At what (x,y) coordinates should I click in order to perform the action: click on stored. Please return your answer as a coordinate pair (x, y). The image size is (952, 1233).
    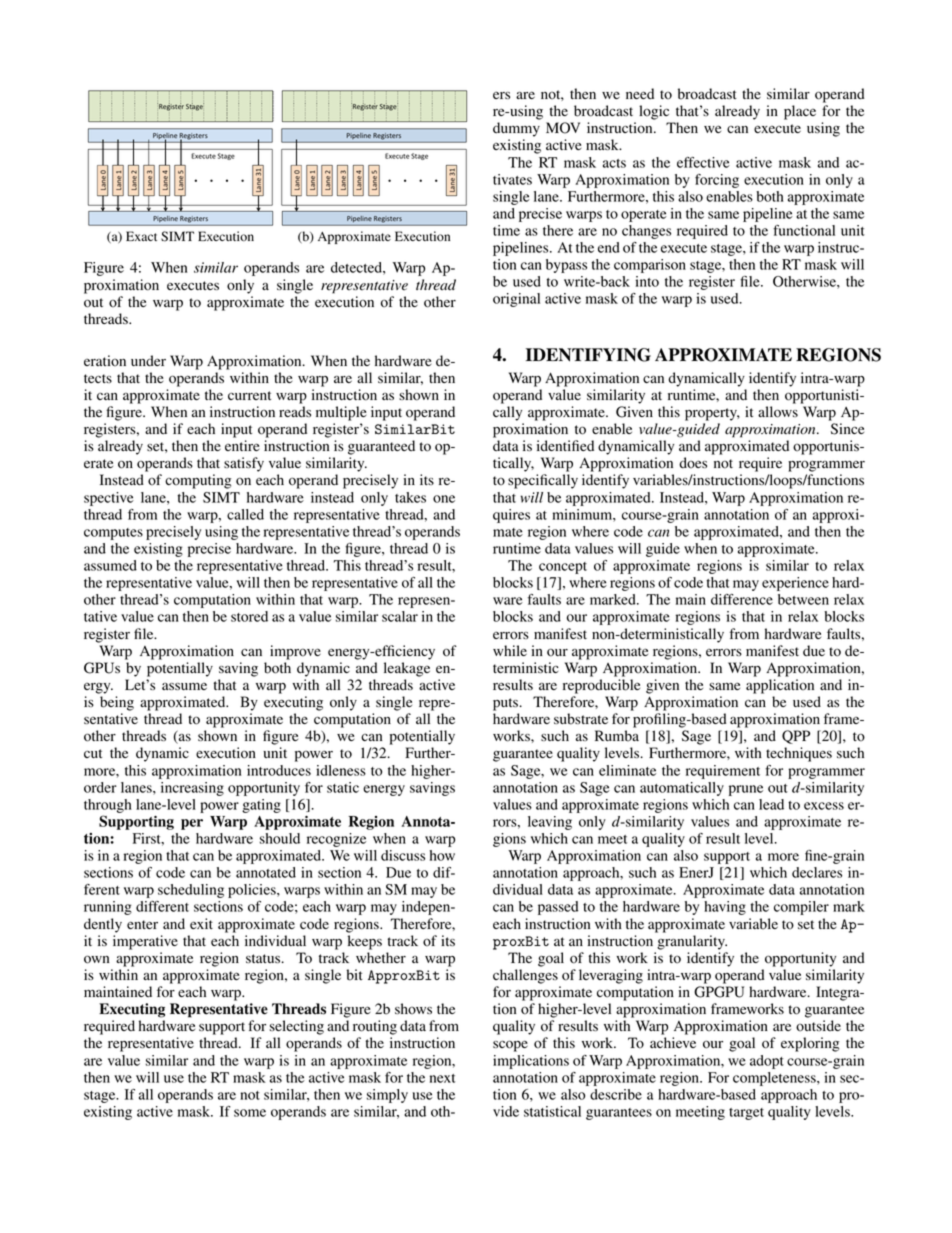
    Looking at the image, I should click on (249, 616).
